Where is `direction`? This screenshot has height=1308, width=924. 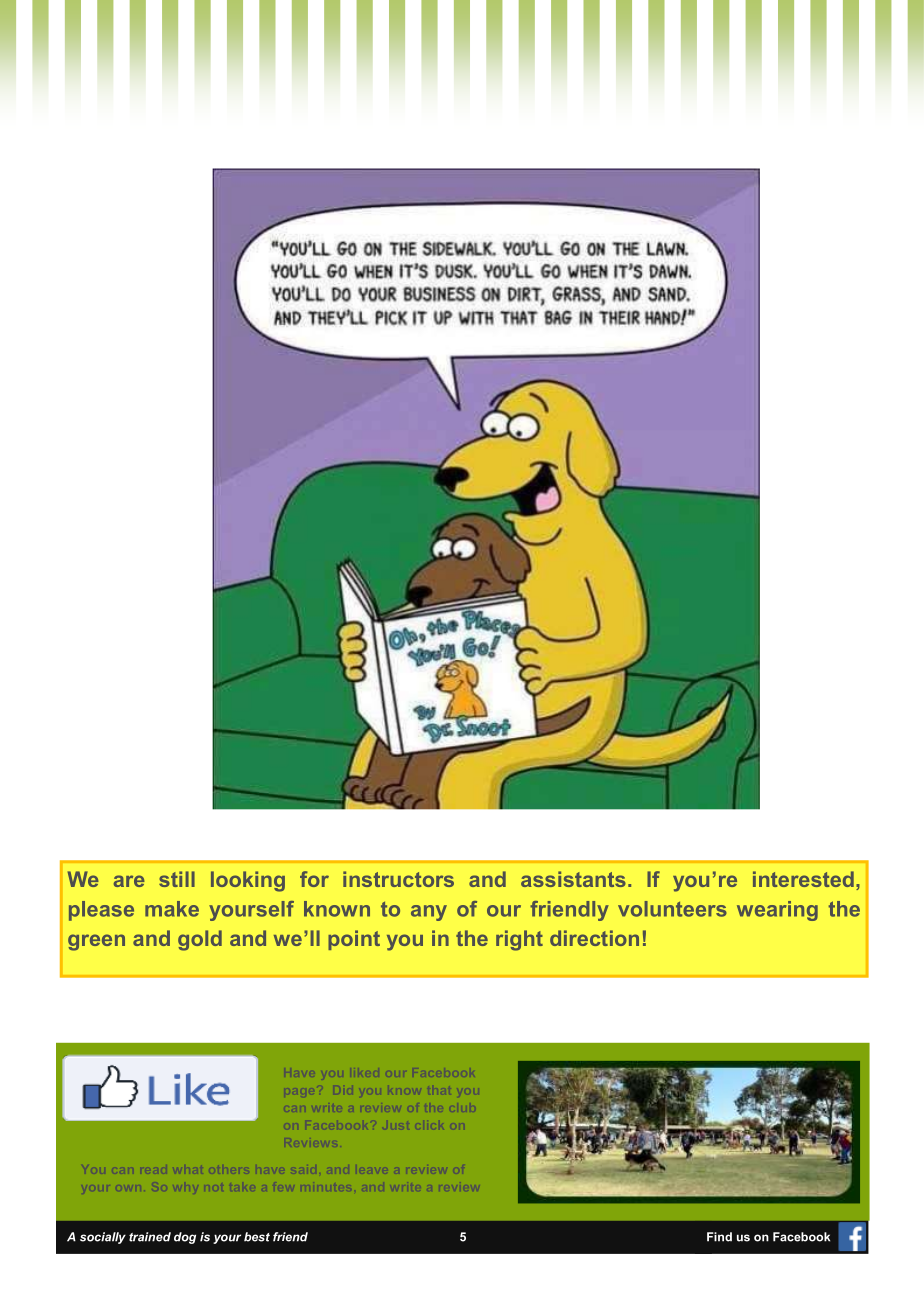 direction is located at coordinates (594, 938).
